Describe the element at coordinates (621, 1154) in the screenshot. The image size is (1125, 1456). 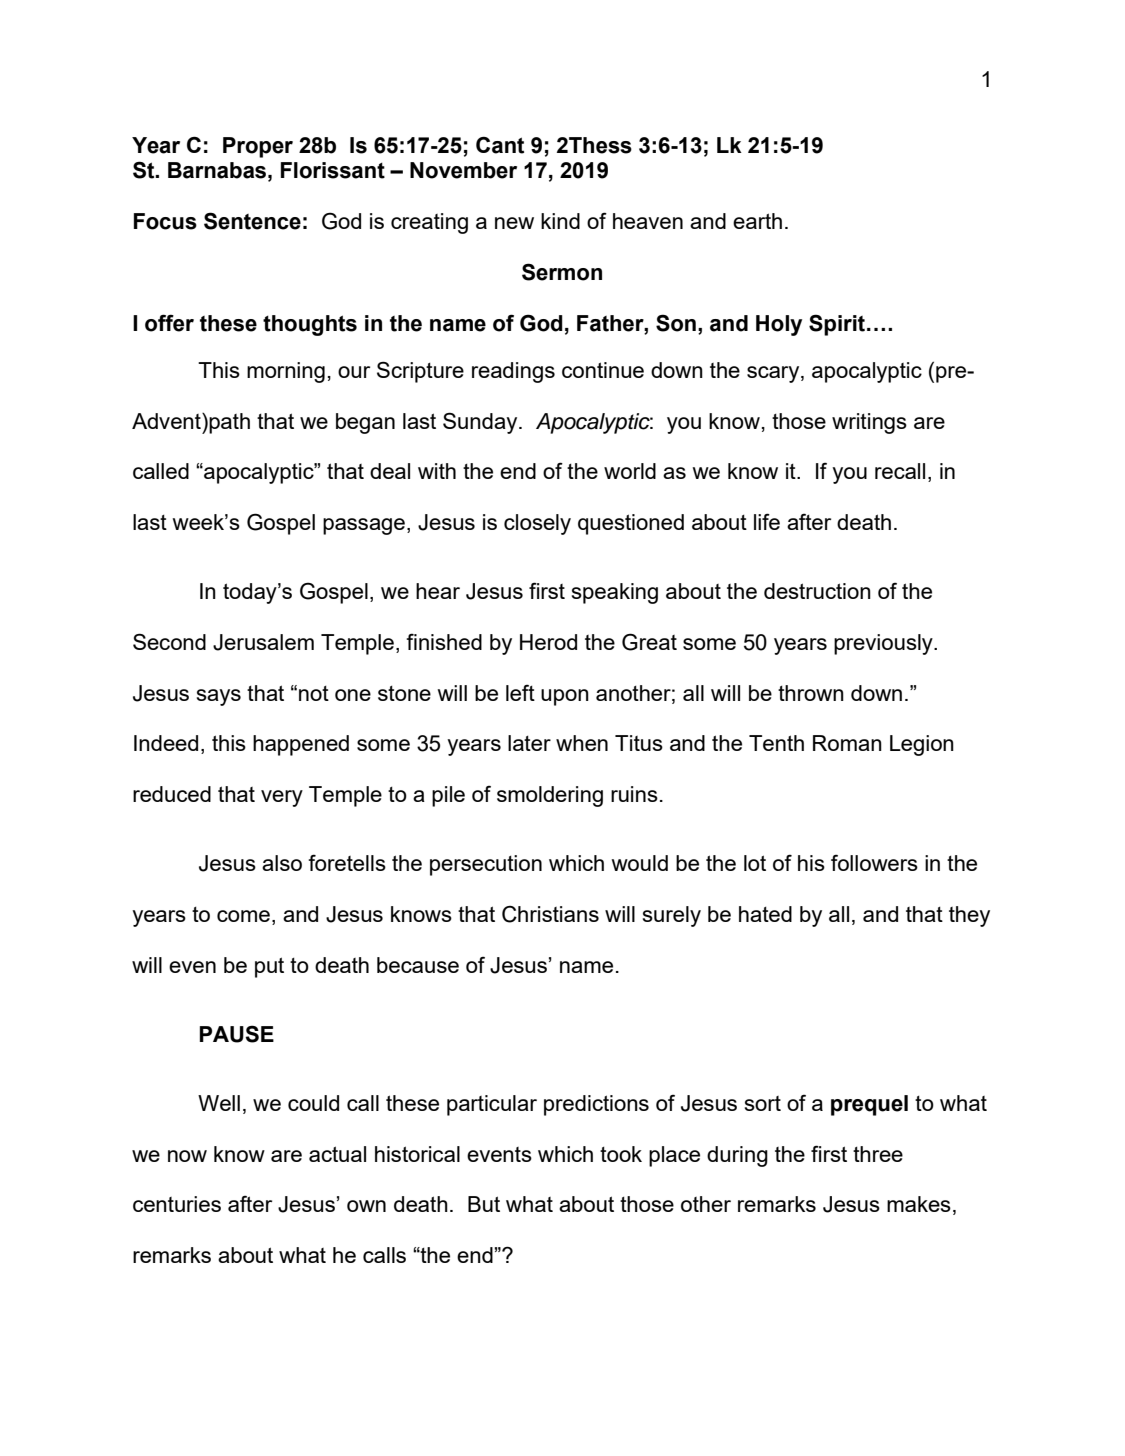
I see `took` at that location.
